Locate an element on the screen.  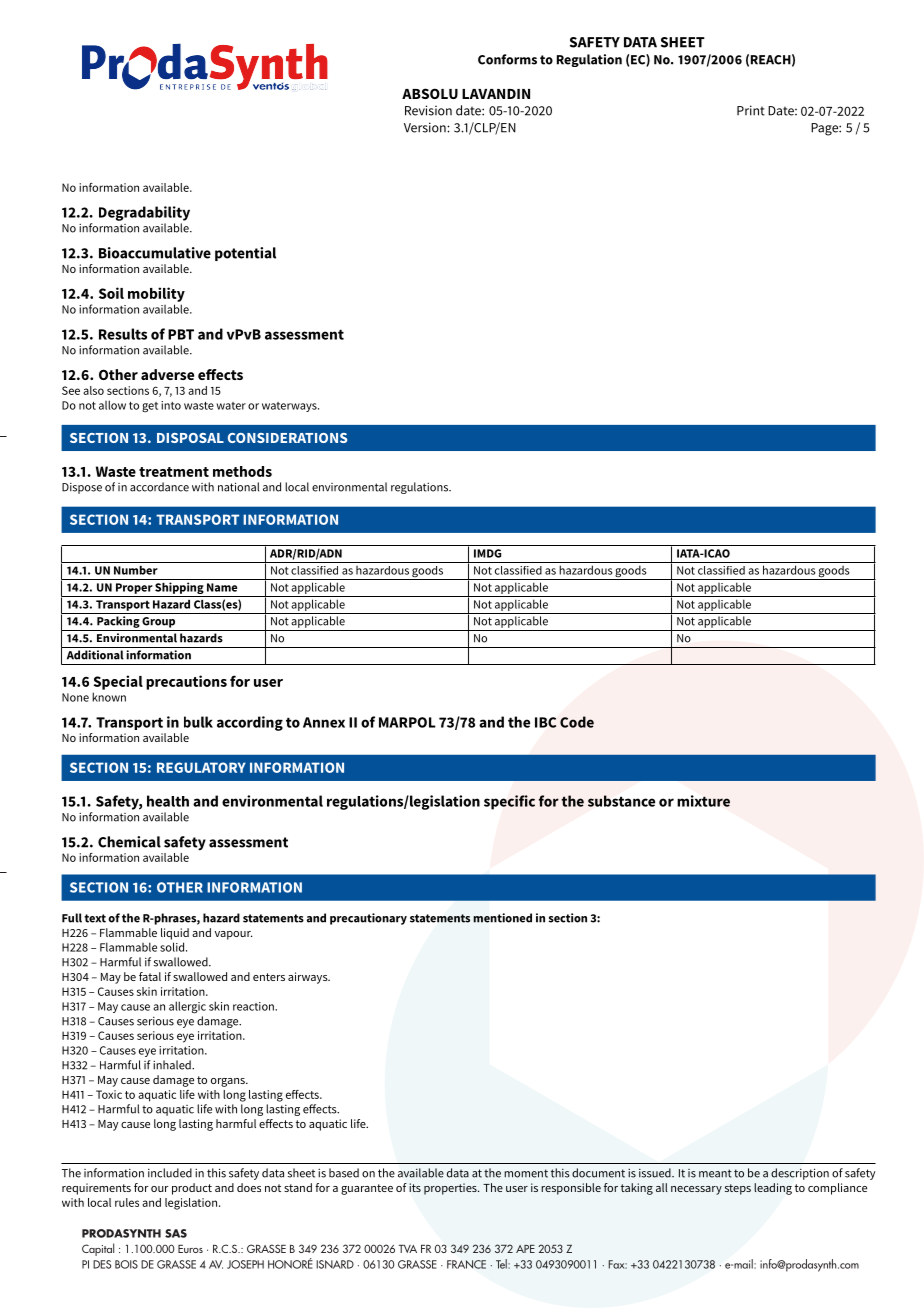
health is located at coordinates (168, 801).
